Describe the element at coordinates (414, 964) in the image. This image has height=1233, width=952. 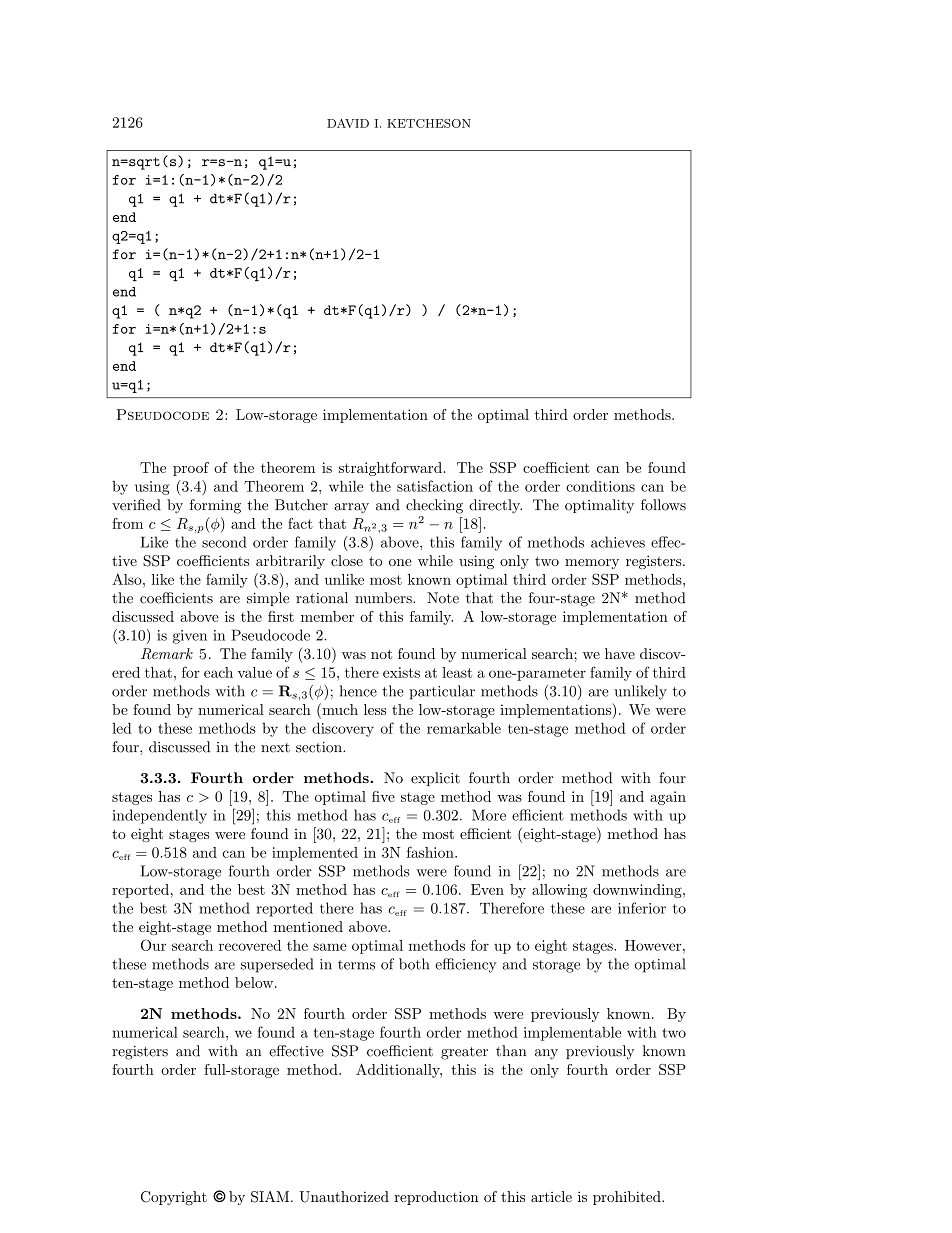
I see `both` at that location.
